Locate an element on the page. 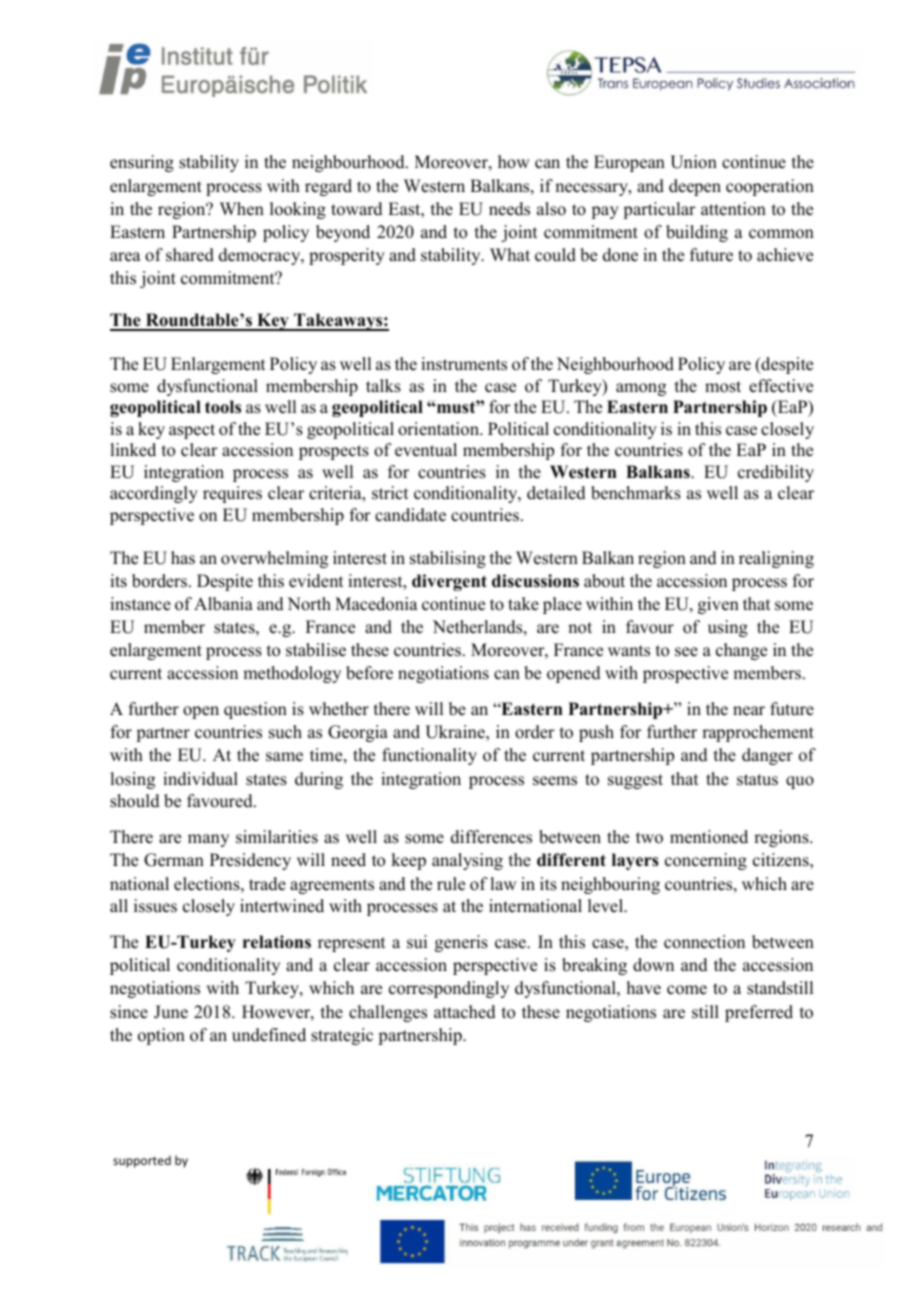  change is located at coordinates (741, 651).
